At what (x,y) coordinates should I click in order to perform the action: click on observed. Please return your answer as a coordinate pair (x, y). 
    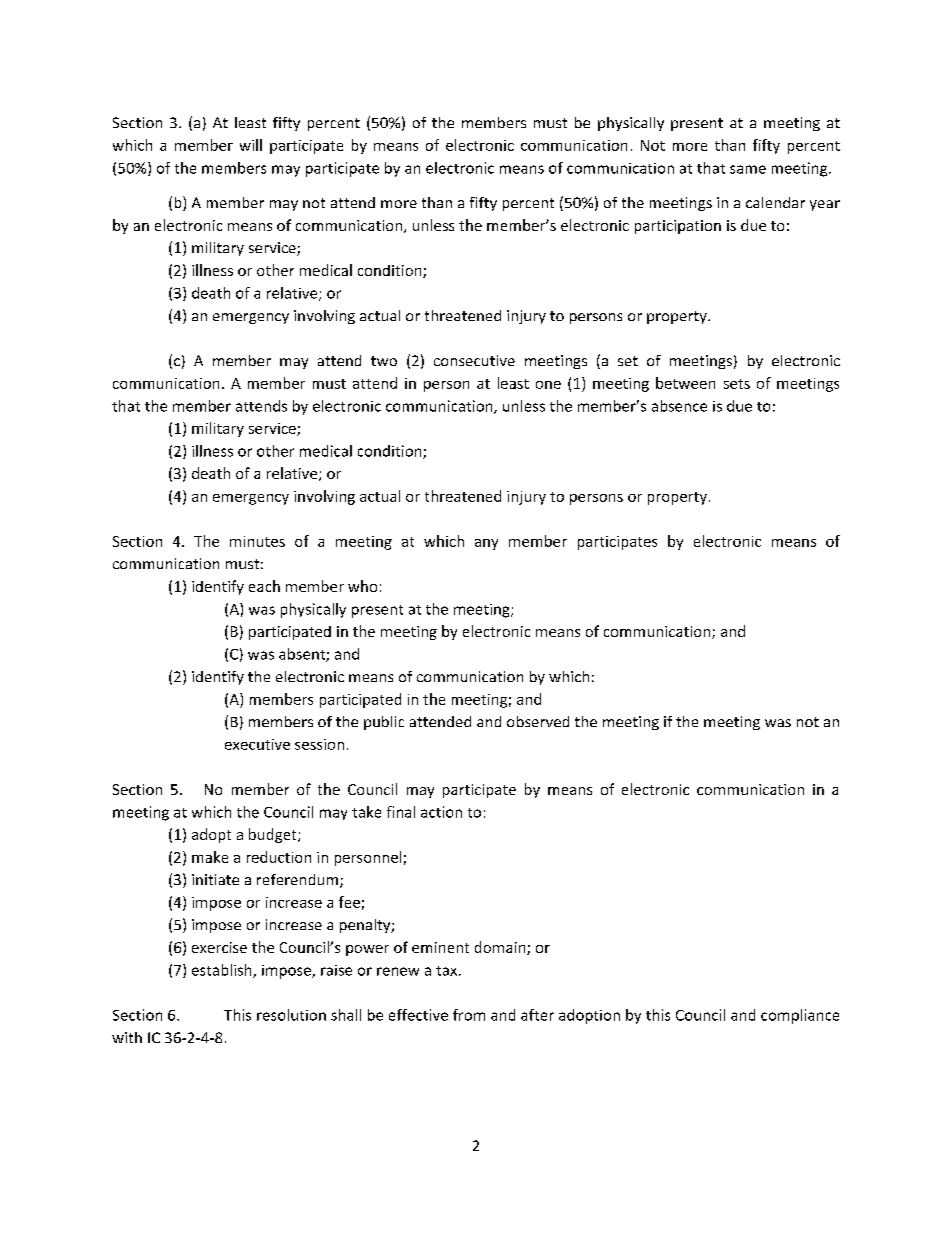
    Looking at the image, I should click on (538, 721).
